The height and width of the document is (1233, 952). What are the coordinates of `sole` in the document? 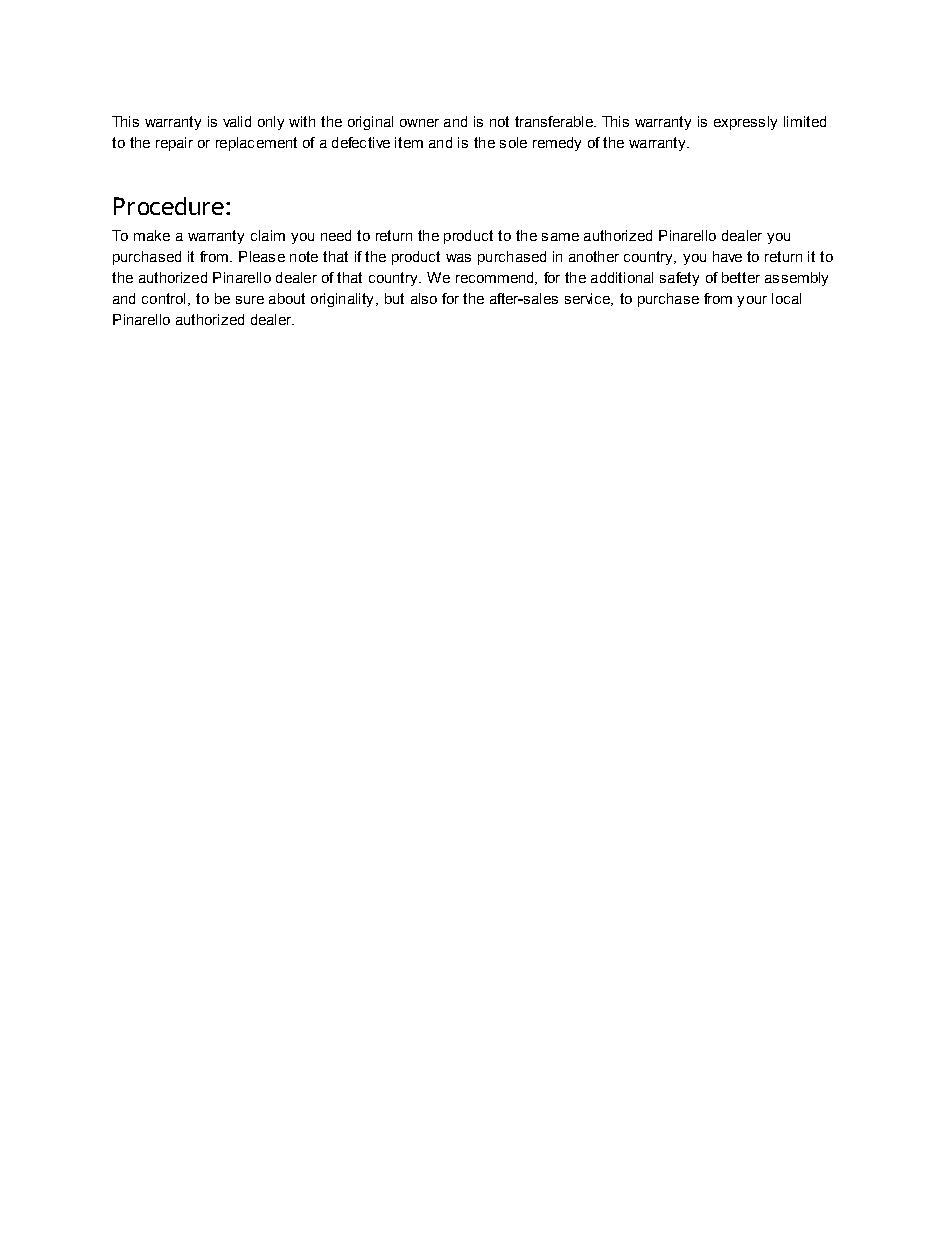 It's located at (513, 142).
